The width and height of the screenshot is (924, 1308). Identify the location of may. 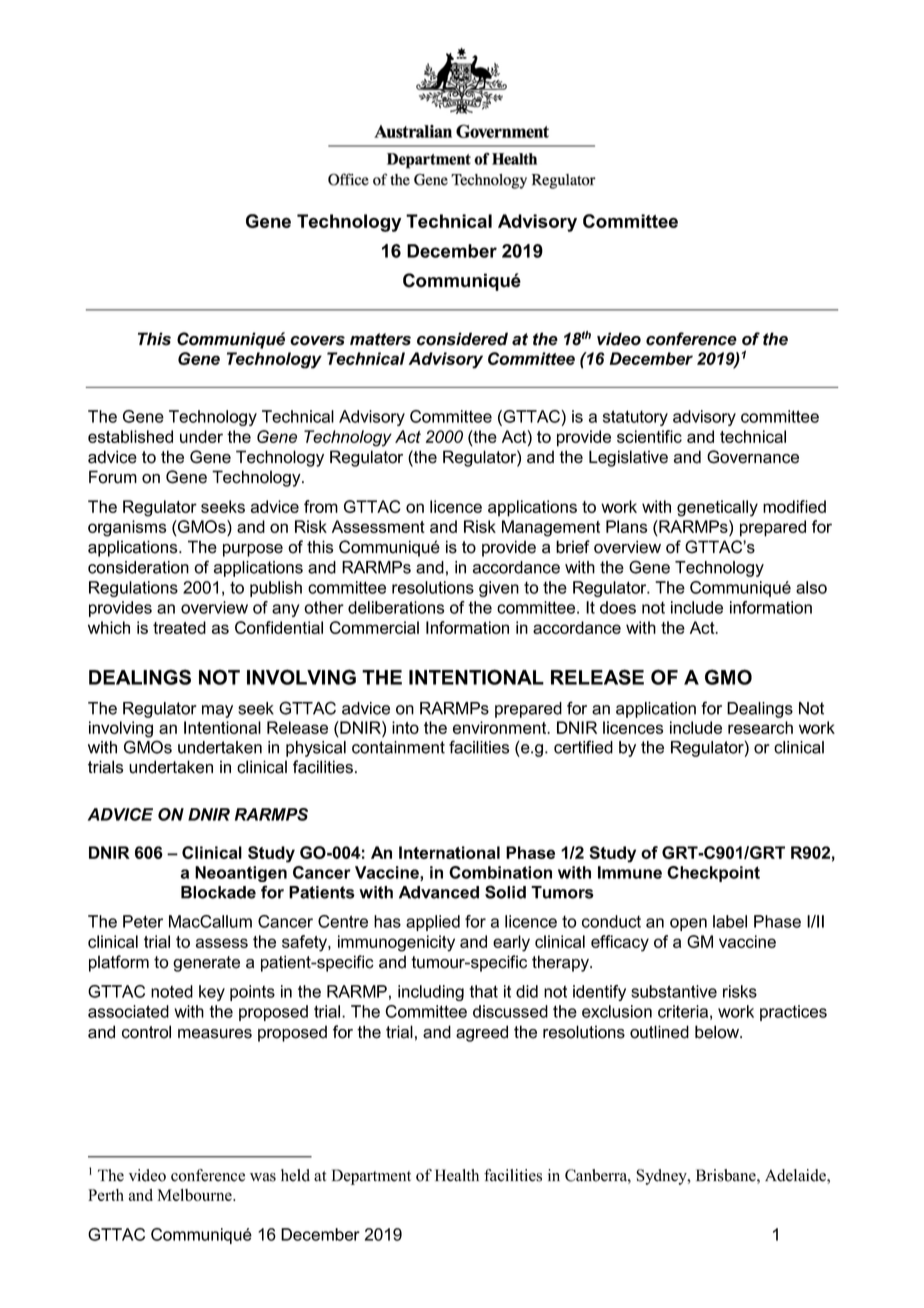
(217, 711).
